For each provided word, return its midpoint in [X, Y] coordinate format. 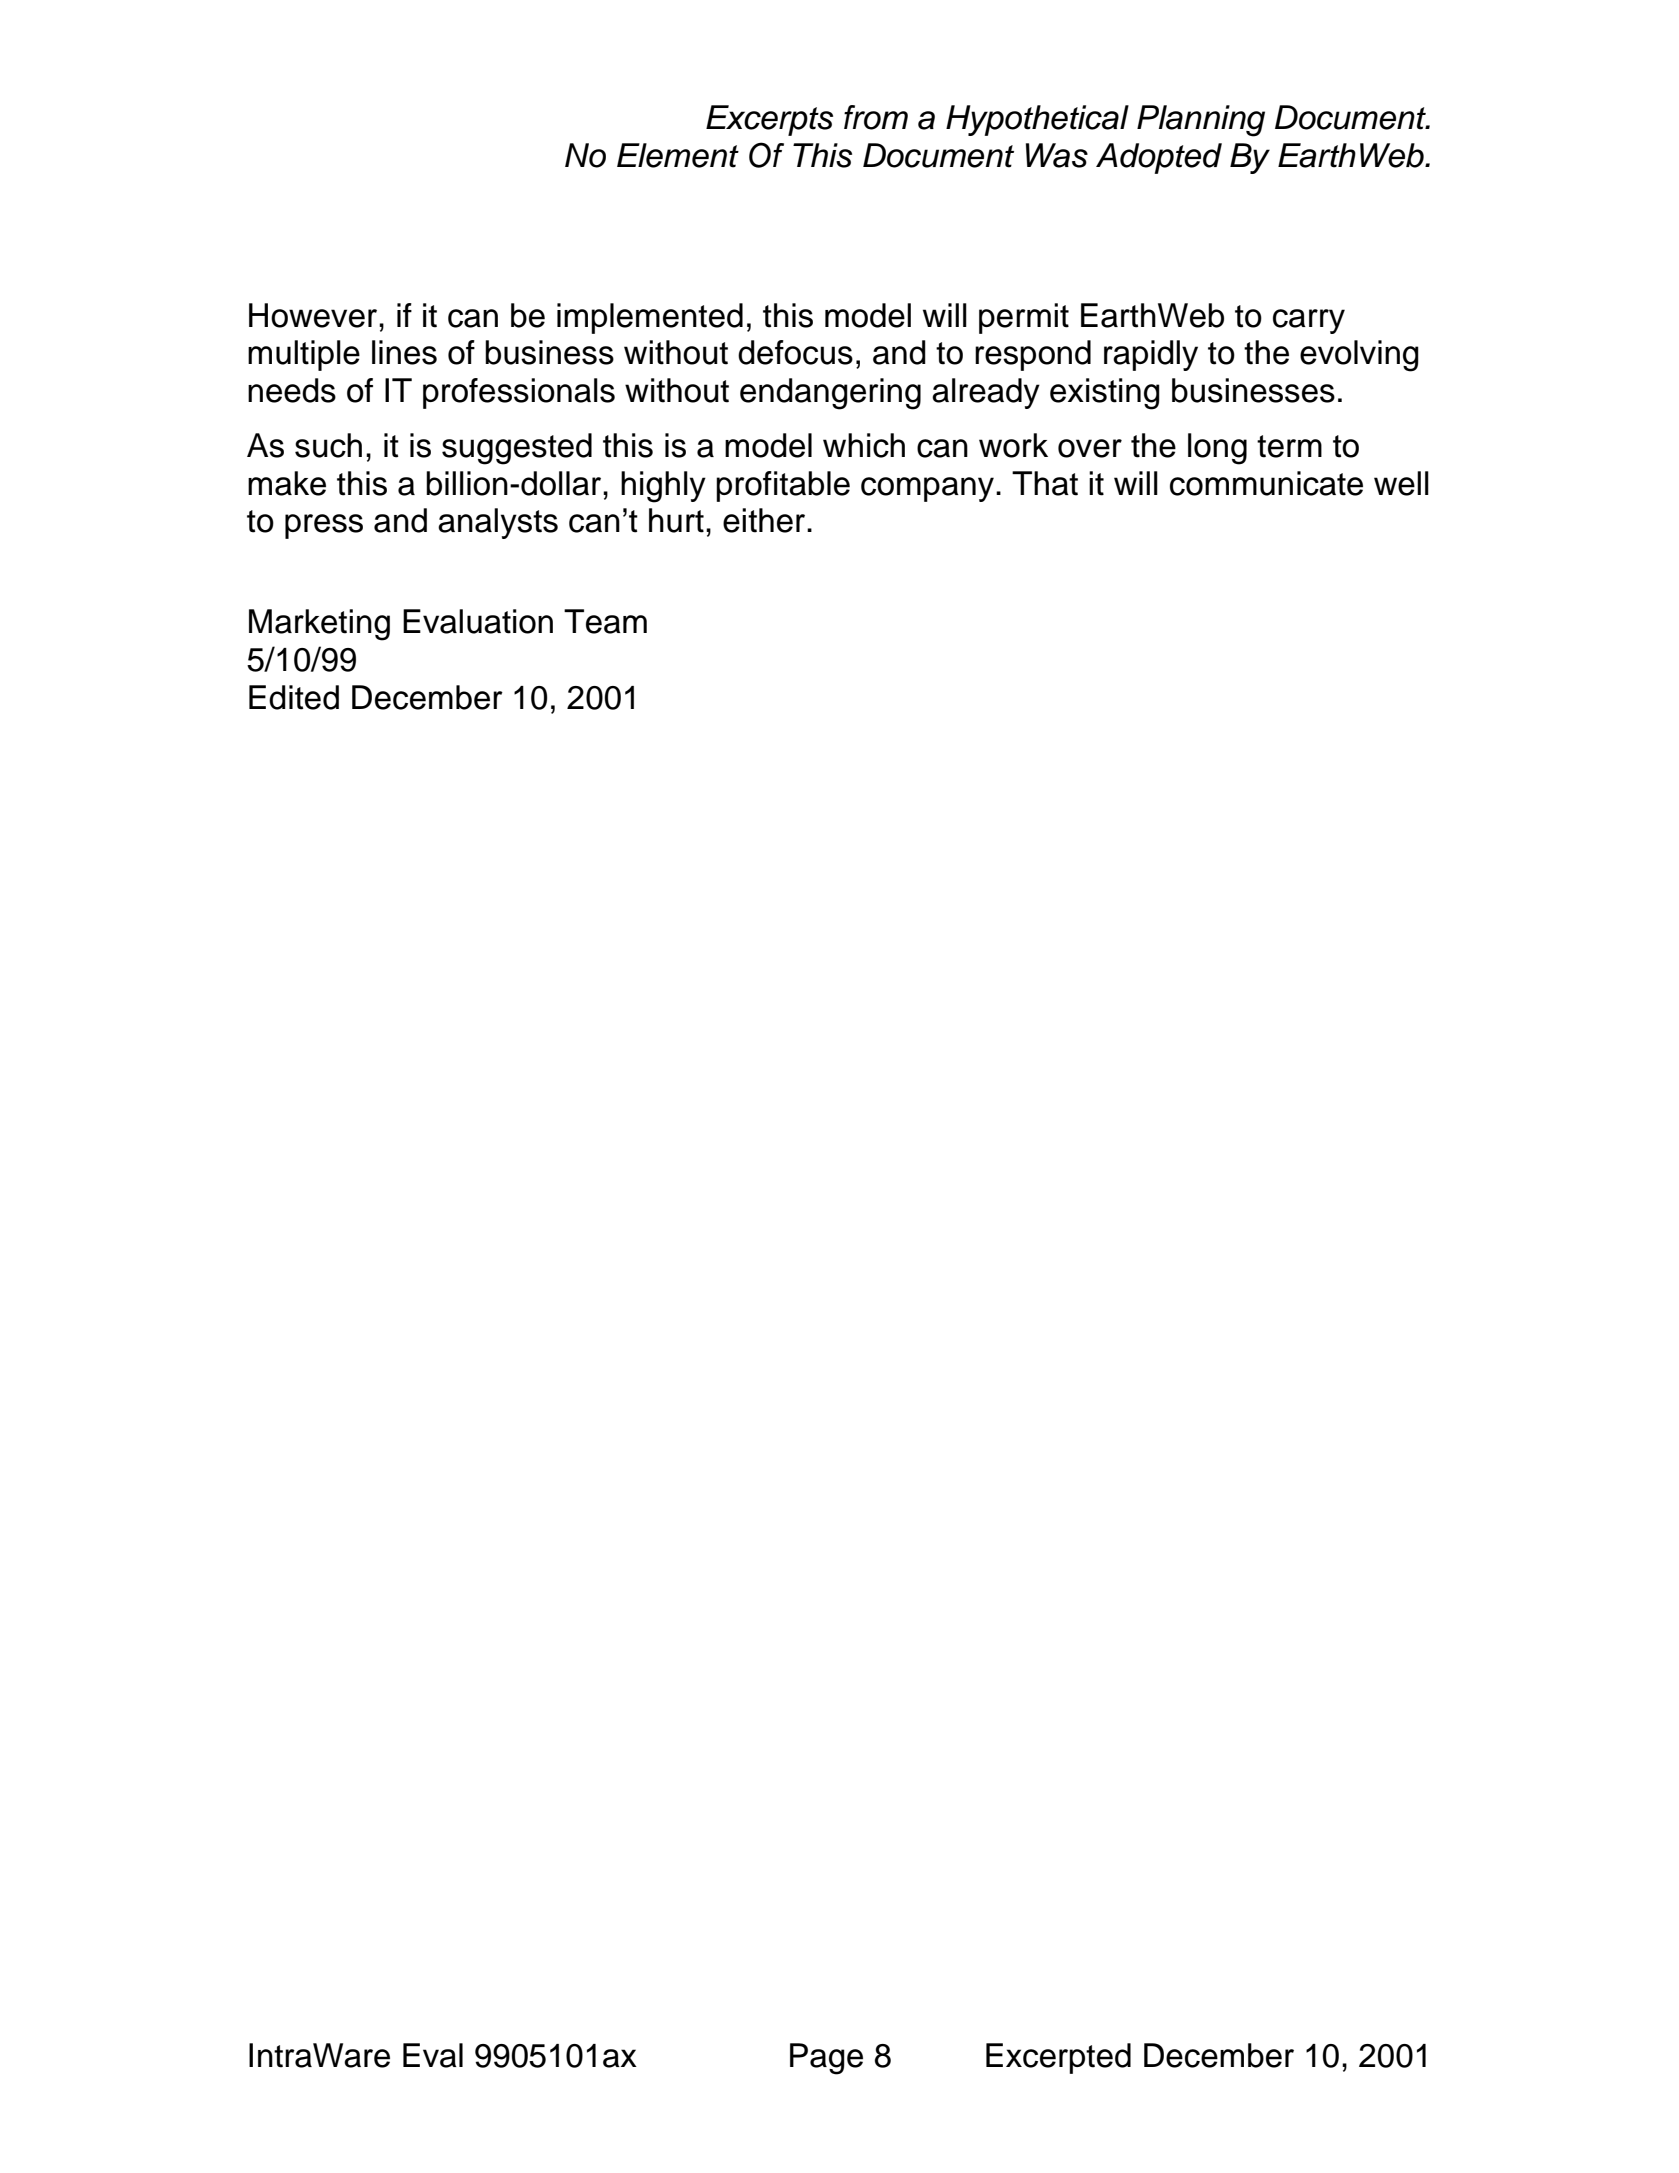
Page [826, 2059]
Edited [294, 697]
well [1401, 483]
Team [605, 621]
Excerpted [1058, 2058]
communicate [1266, 483]
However [314, 315]
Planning [1201, 121]
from [876, 117]
